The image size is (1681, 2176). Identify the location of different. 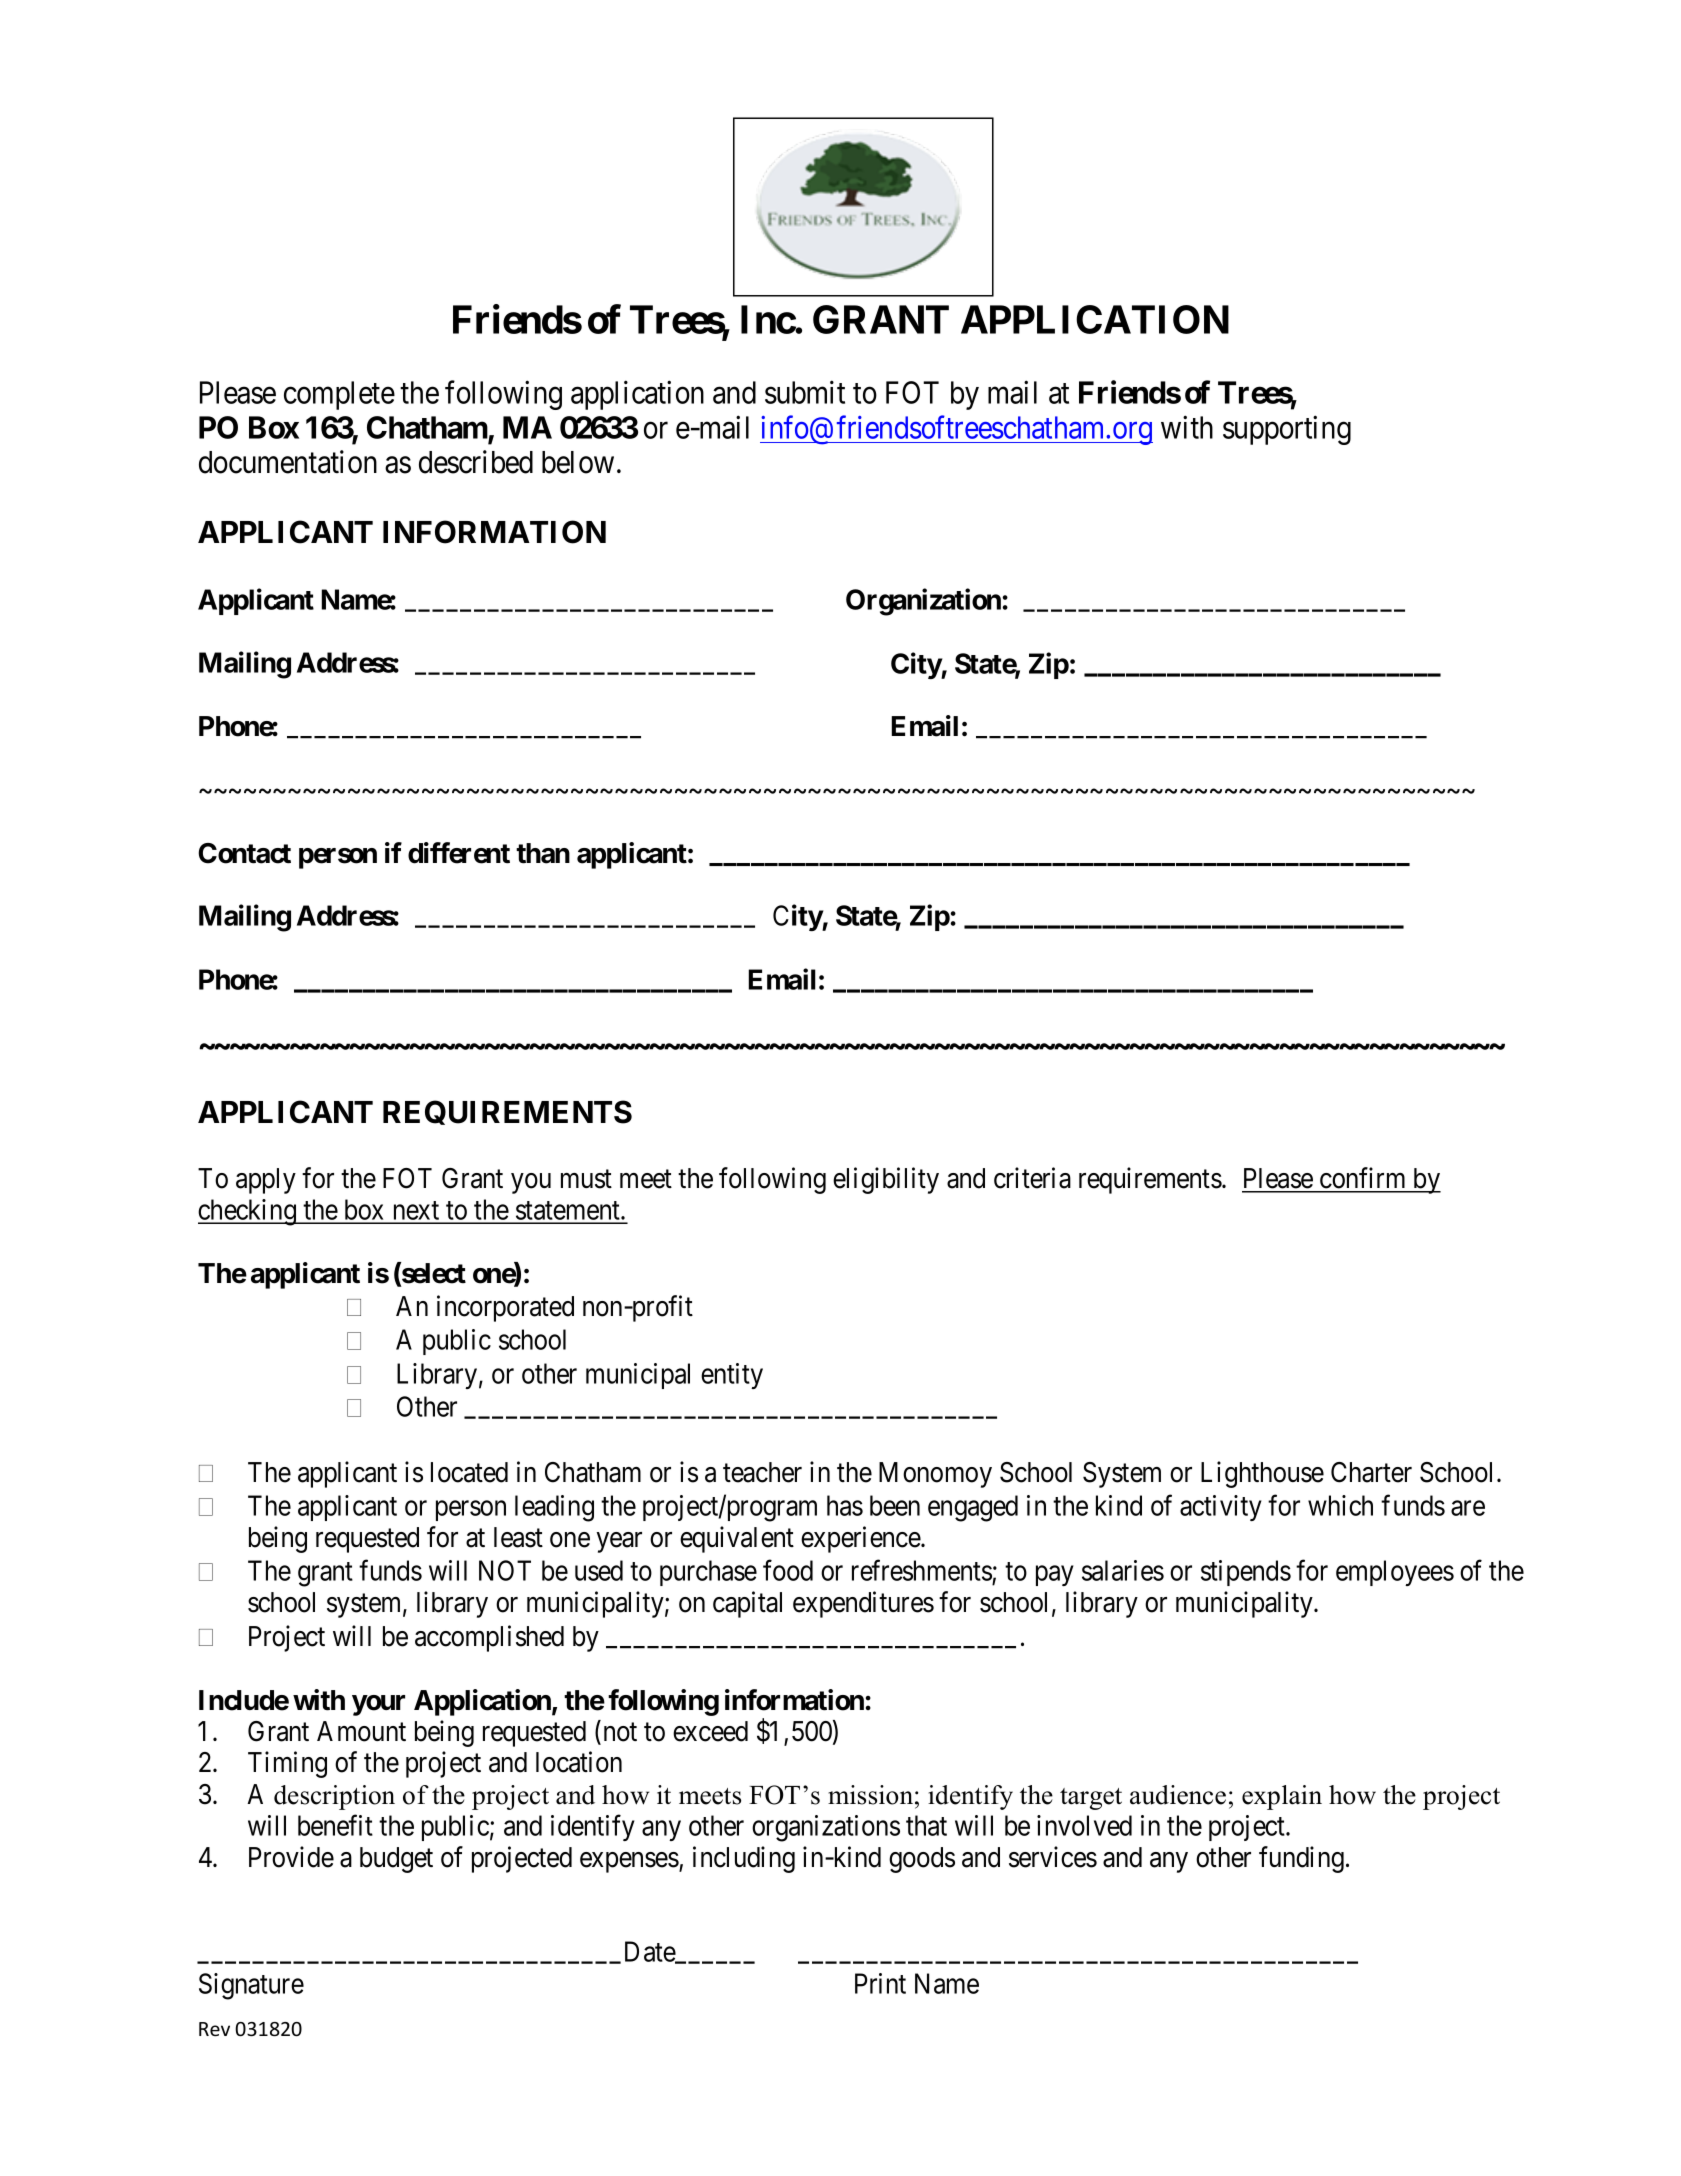
(459, 853).
